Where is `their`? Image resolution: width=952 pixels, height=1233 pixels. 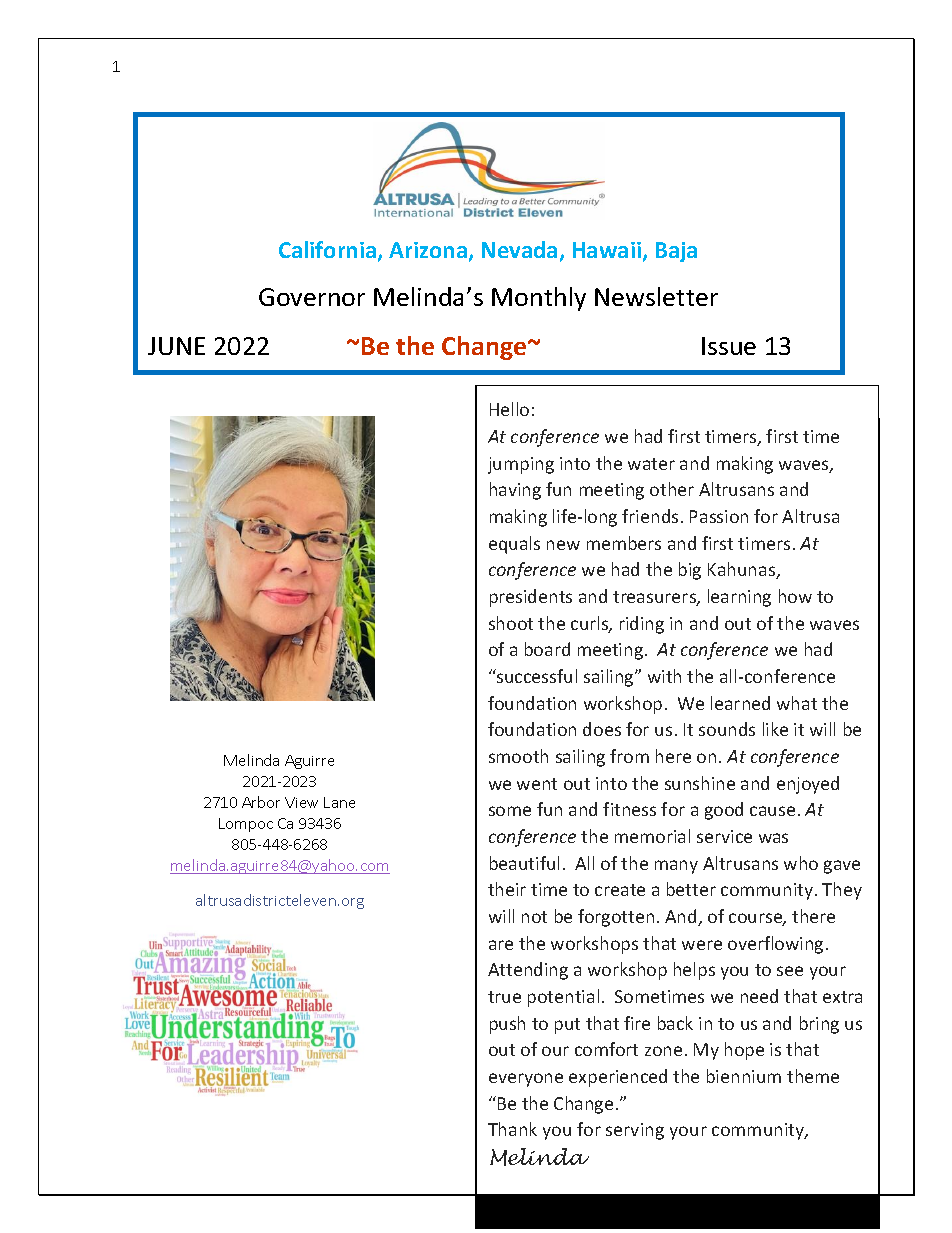 their is located at coordinates (507, 889).
